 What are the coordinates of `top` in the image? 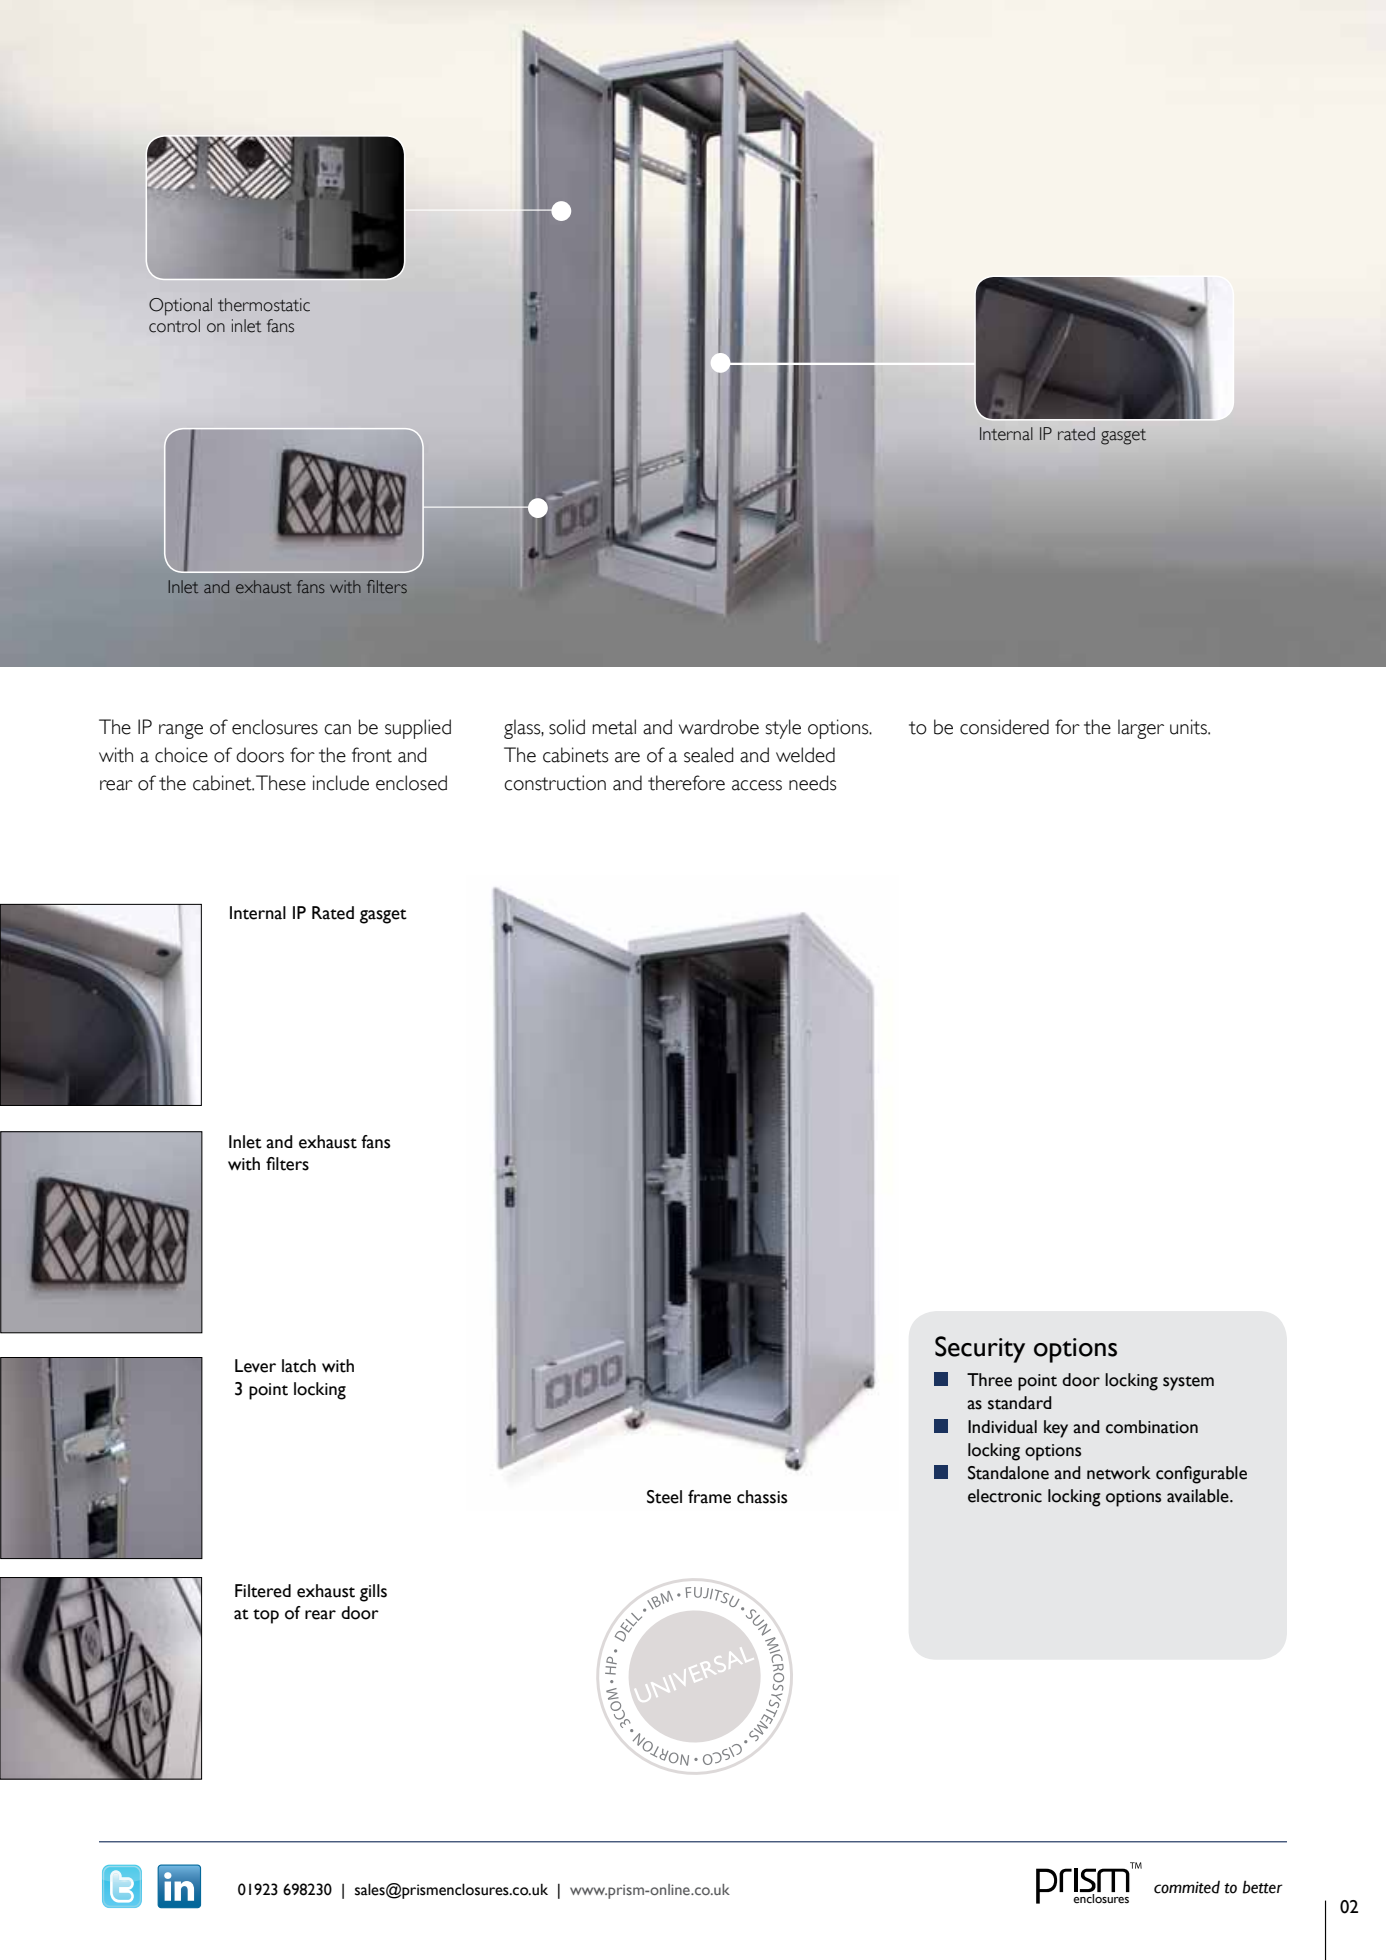 It's located at (266, 1616).
